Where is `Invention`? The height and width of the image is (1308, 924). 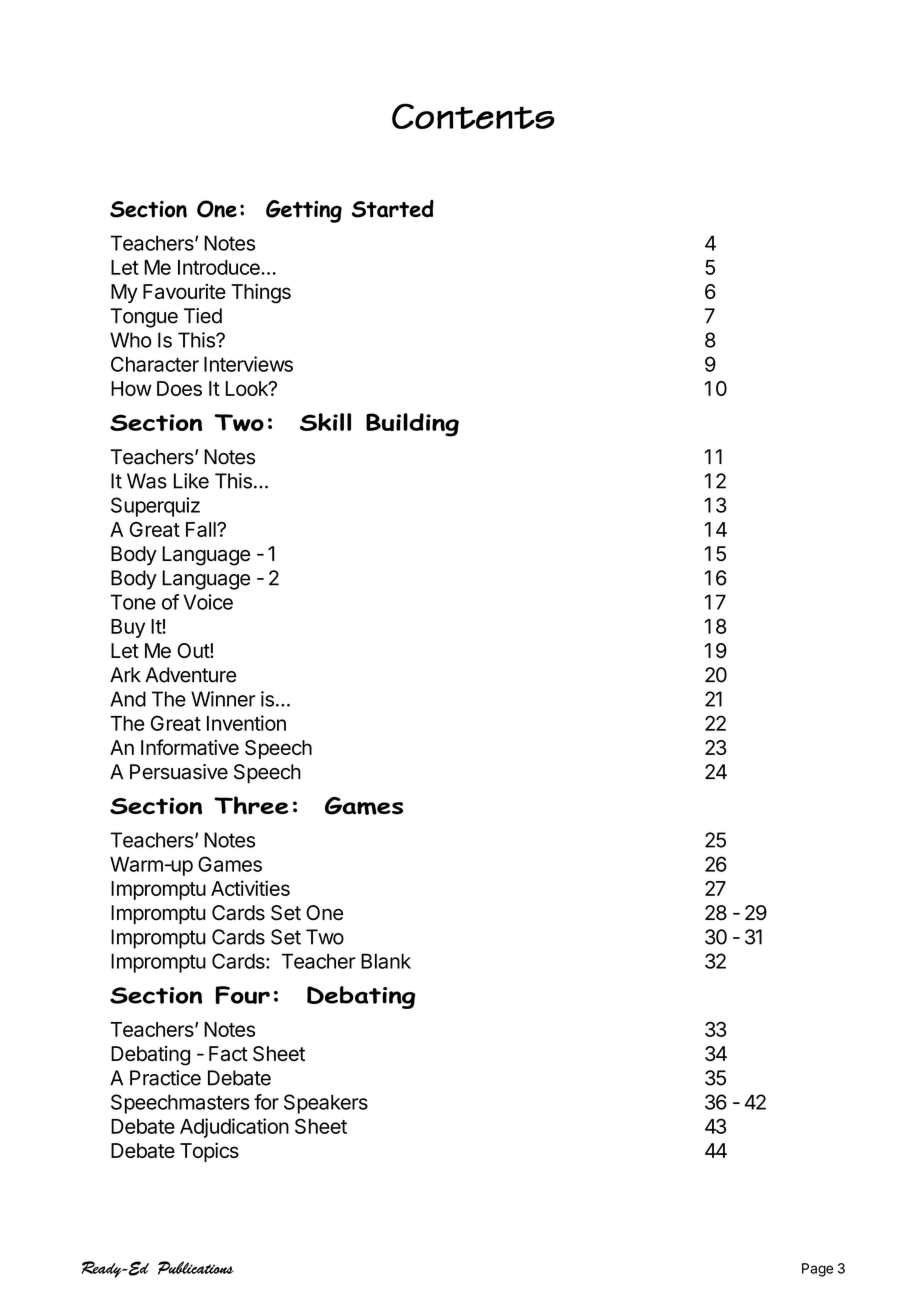
Invention is located at coordinates (246, 723).
